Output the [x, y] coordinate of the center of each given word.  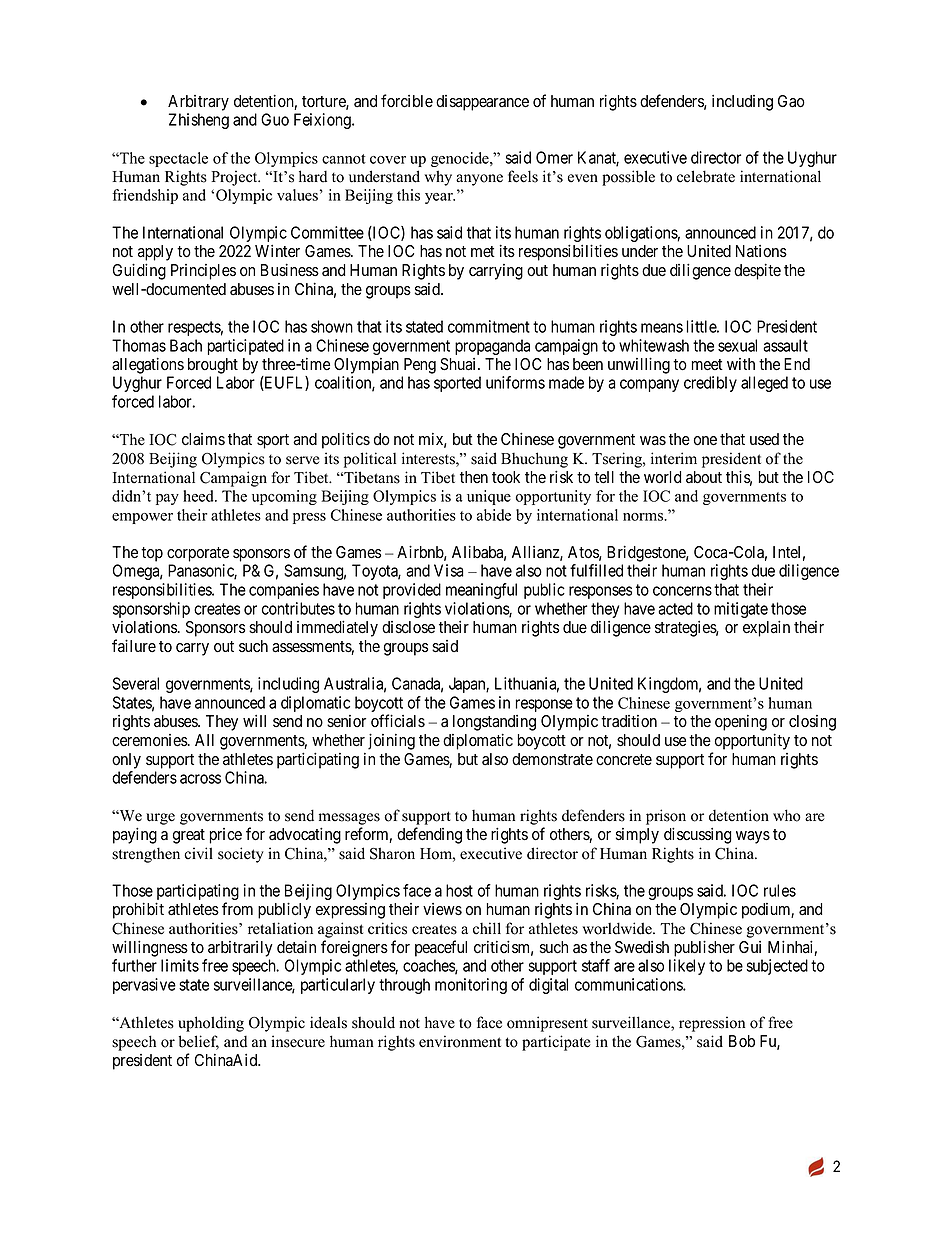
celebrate [706, 176]
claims [203, 439]
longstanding [494, 723]
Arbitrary [198, 103]
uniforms [515, 382]
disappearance [482, 103]
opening [741, 723]
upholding [211, 1024]
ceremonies [150, 740]
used [764, 439]
